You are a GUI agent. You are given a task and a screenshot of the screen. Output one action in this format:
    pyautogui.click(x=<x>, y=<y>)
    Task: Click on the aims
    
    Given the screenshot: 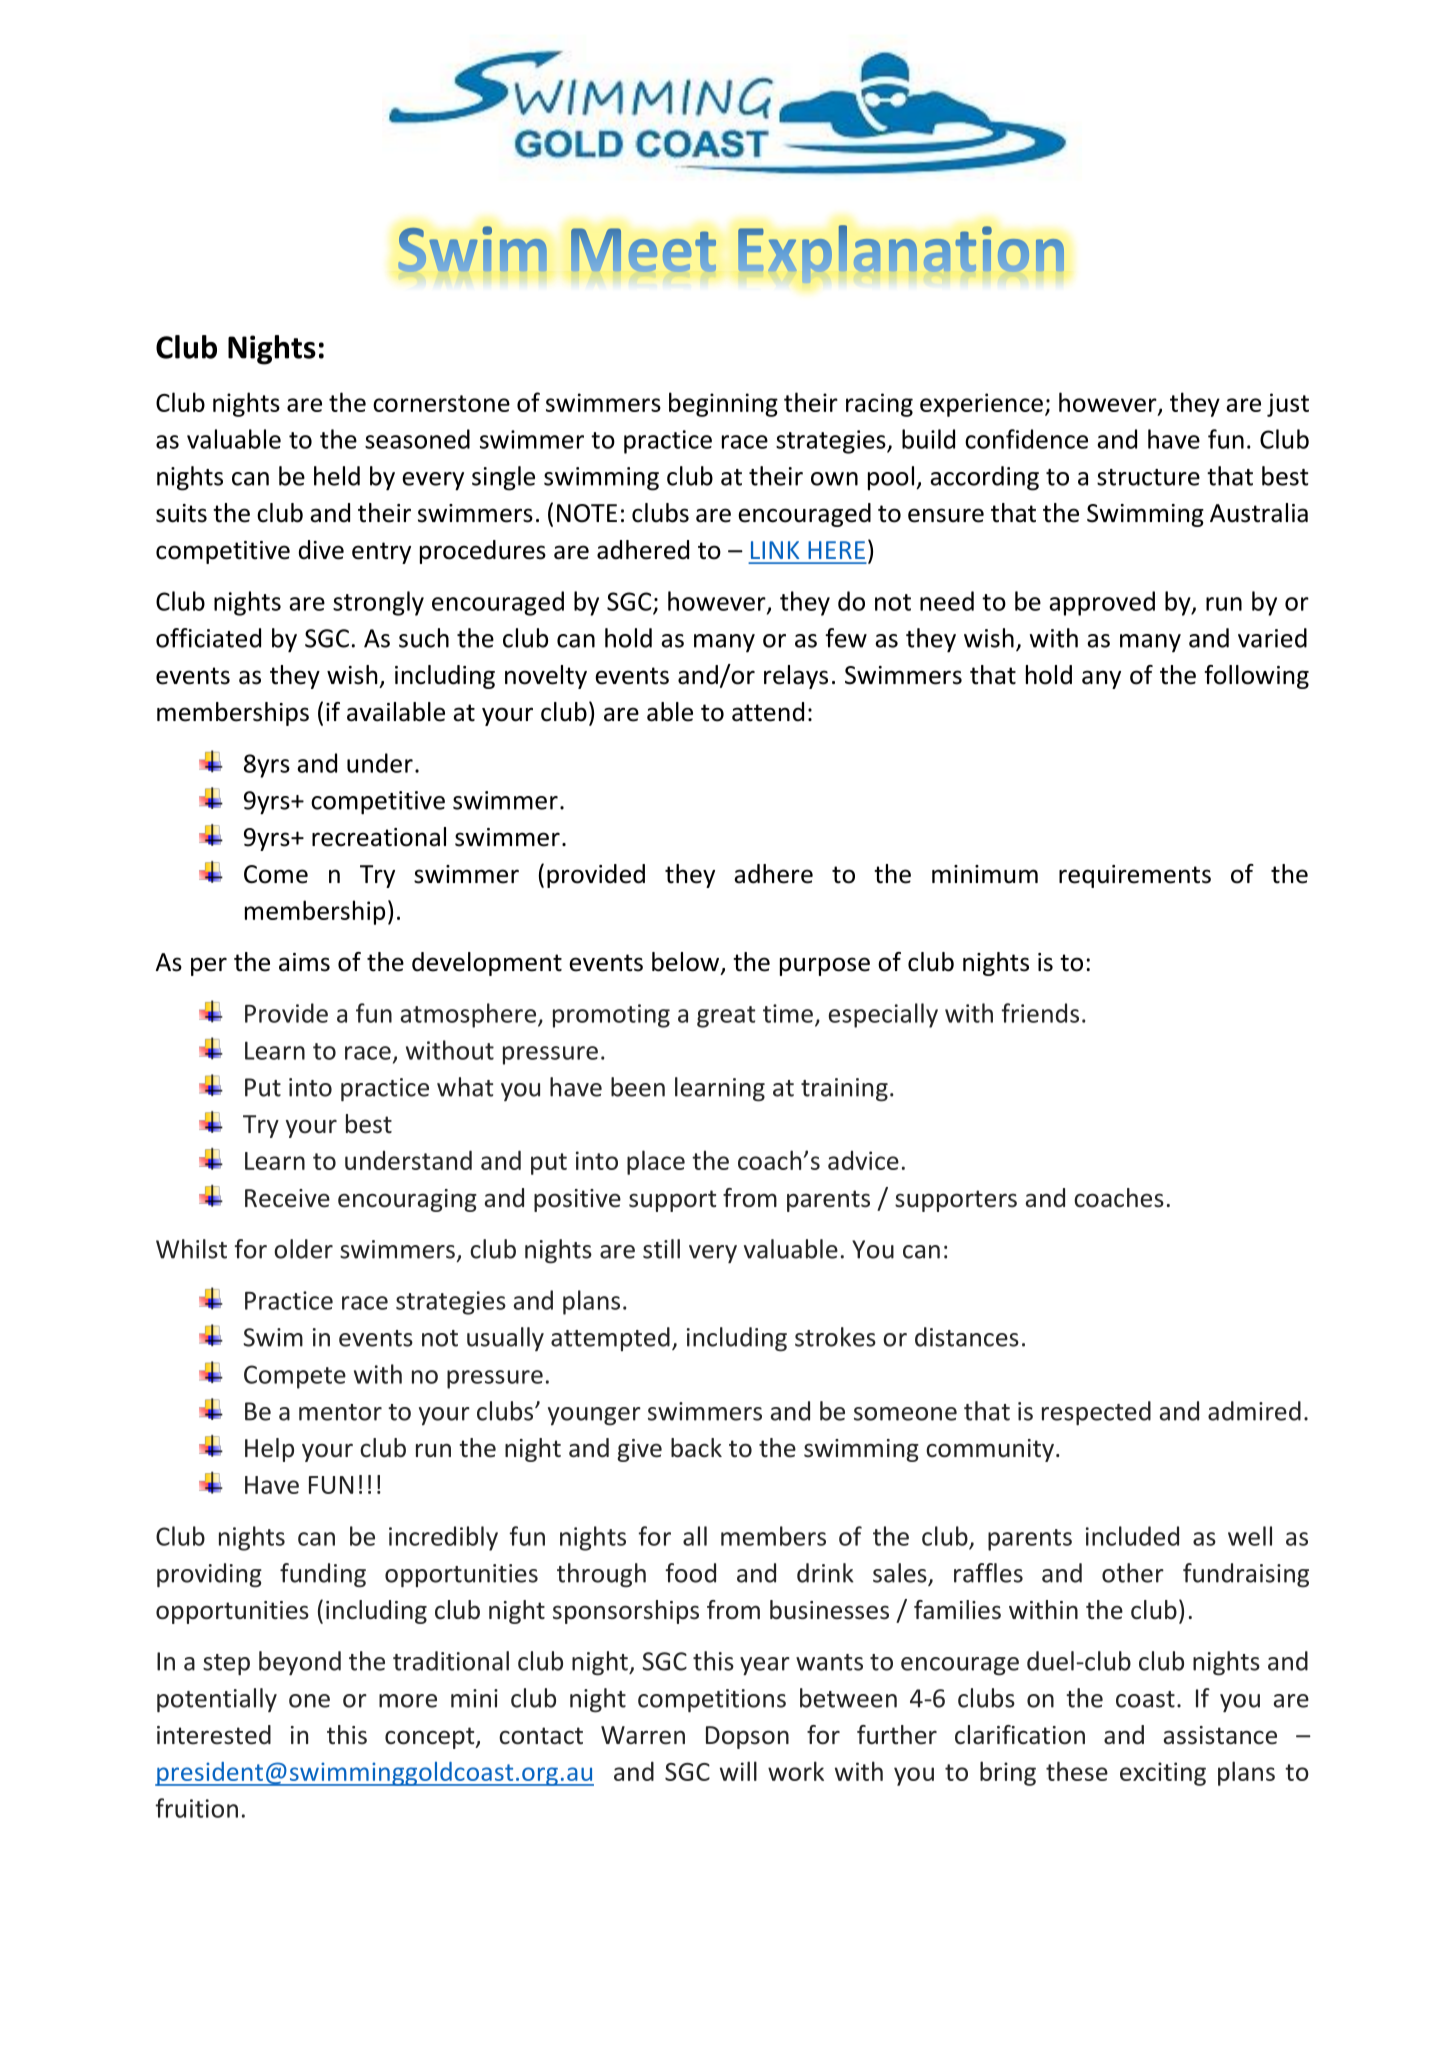 What is the action you would take?
    pyautogui.click(x=304, y=962)
